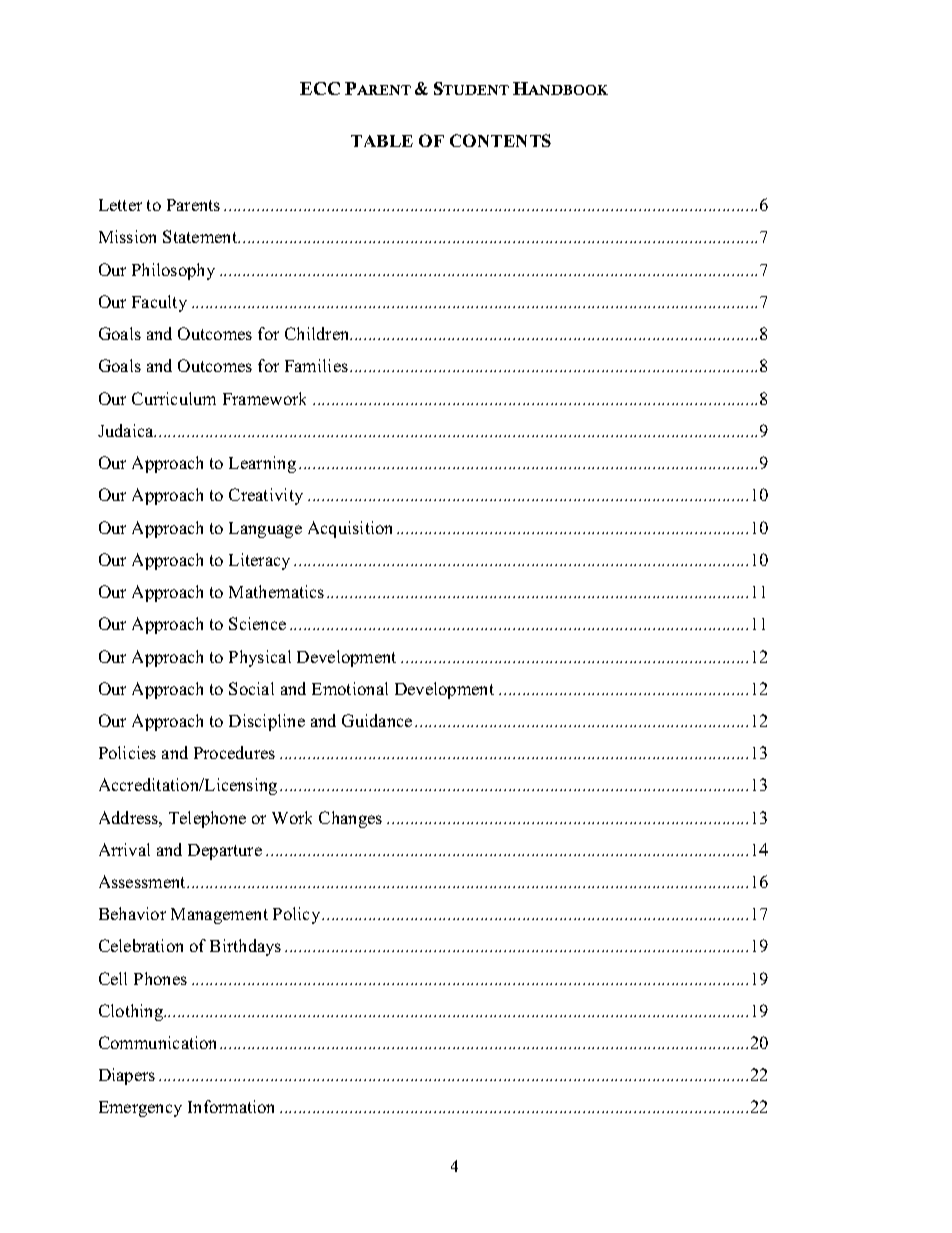 The height and width of the page is (1233, 952). Describe the element at coordinates (120, 205) in the page. I see `Letter` at that location.
